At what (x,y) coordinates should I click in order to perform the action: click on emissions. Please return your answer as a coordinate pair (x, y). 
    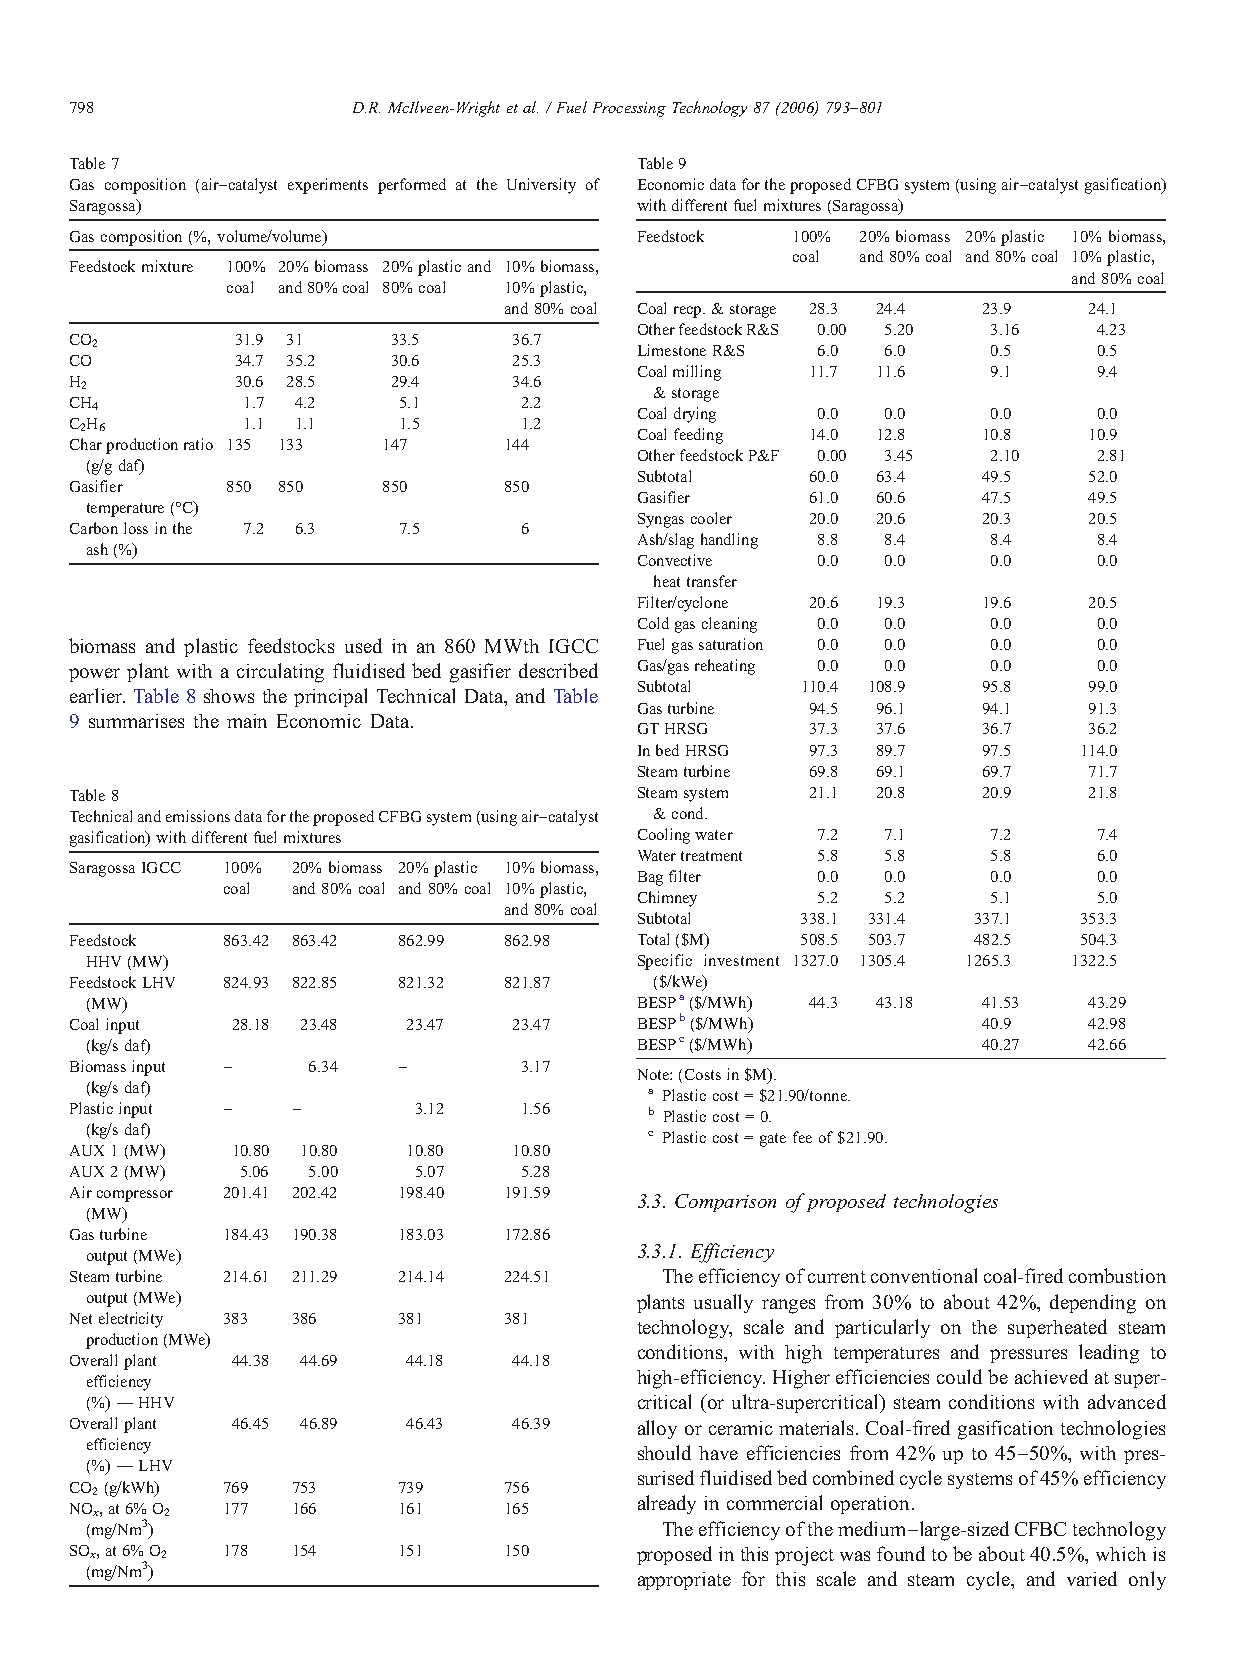
    Looking at the image, I should click on (198, 816).
